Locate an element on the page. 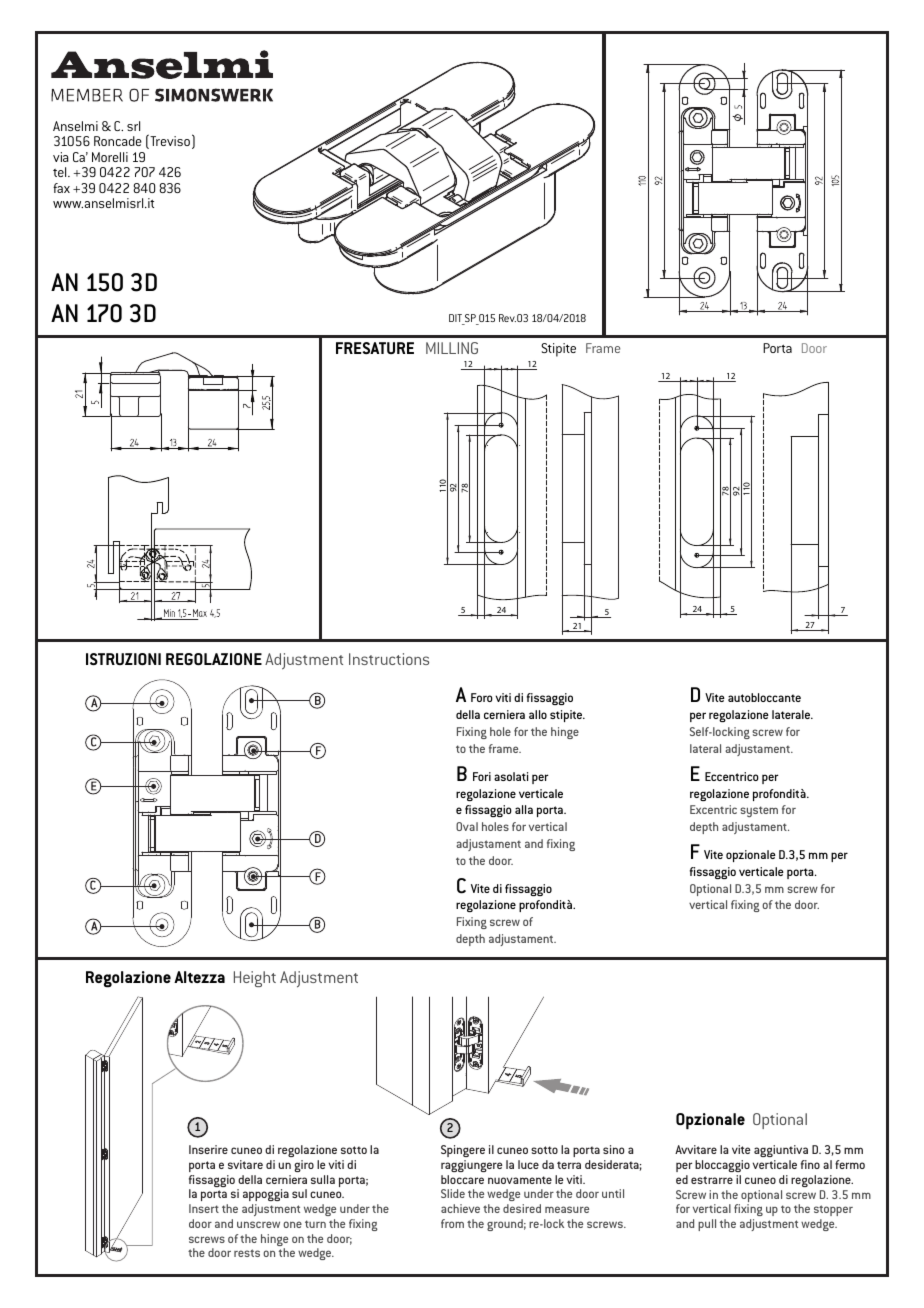 This page has height=1308, width=924. Instructions is located at coordinates (389, 659).
